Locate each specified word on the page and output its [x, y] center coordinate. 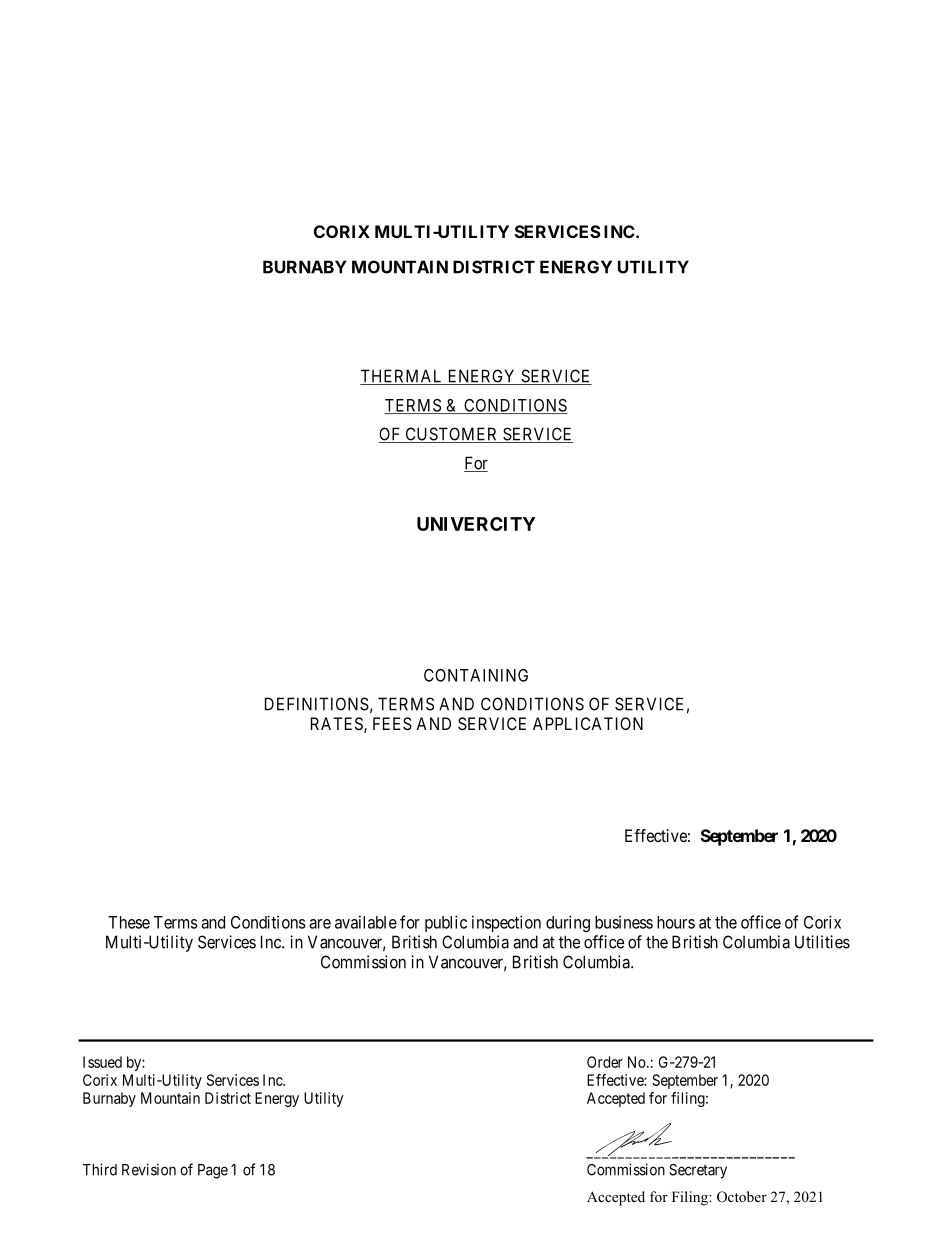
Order [605, 1062]
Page [213, 1171]
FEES [392, 723]
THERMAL [403, 377]
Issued [102, 1062]
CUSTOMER [452, 435]
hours [676, 922]
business [624, 922]
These [129, 922]
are [320, 924]
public [446, 923]
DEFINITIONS [317, 704]
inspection [506, 923]
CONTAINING [476, 675]
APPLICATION [588, 723]
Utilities [822, 942]
